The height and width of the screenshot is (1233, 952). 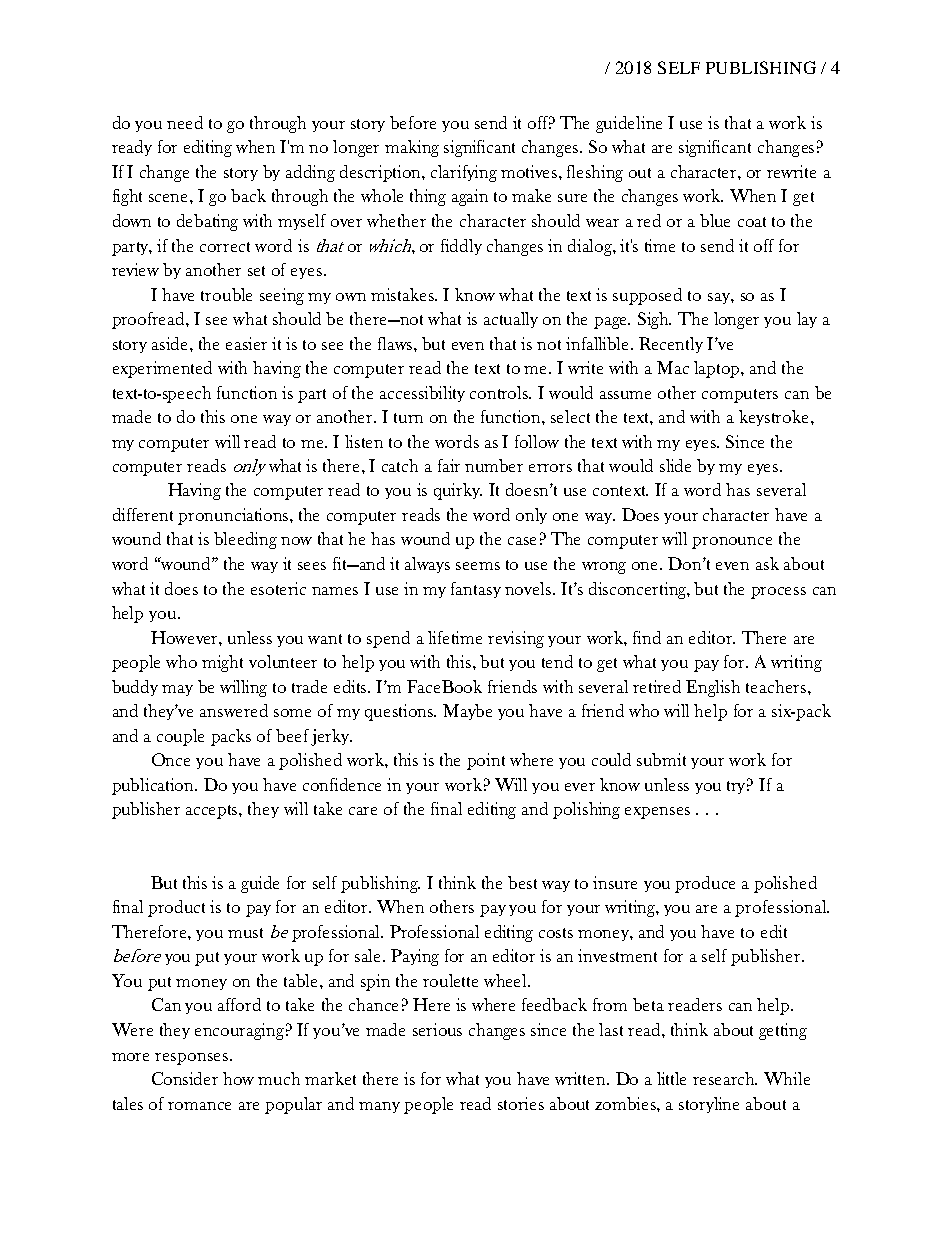 What do you see at coordinates (185, 1078) in the screenshot?
I see `Consider` at bounding box center [185, 1078].
